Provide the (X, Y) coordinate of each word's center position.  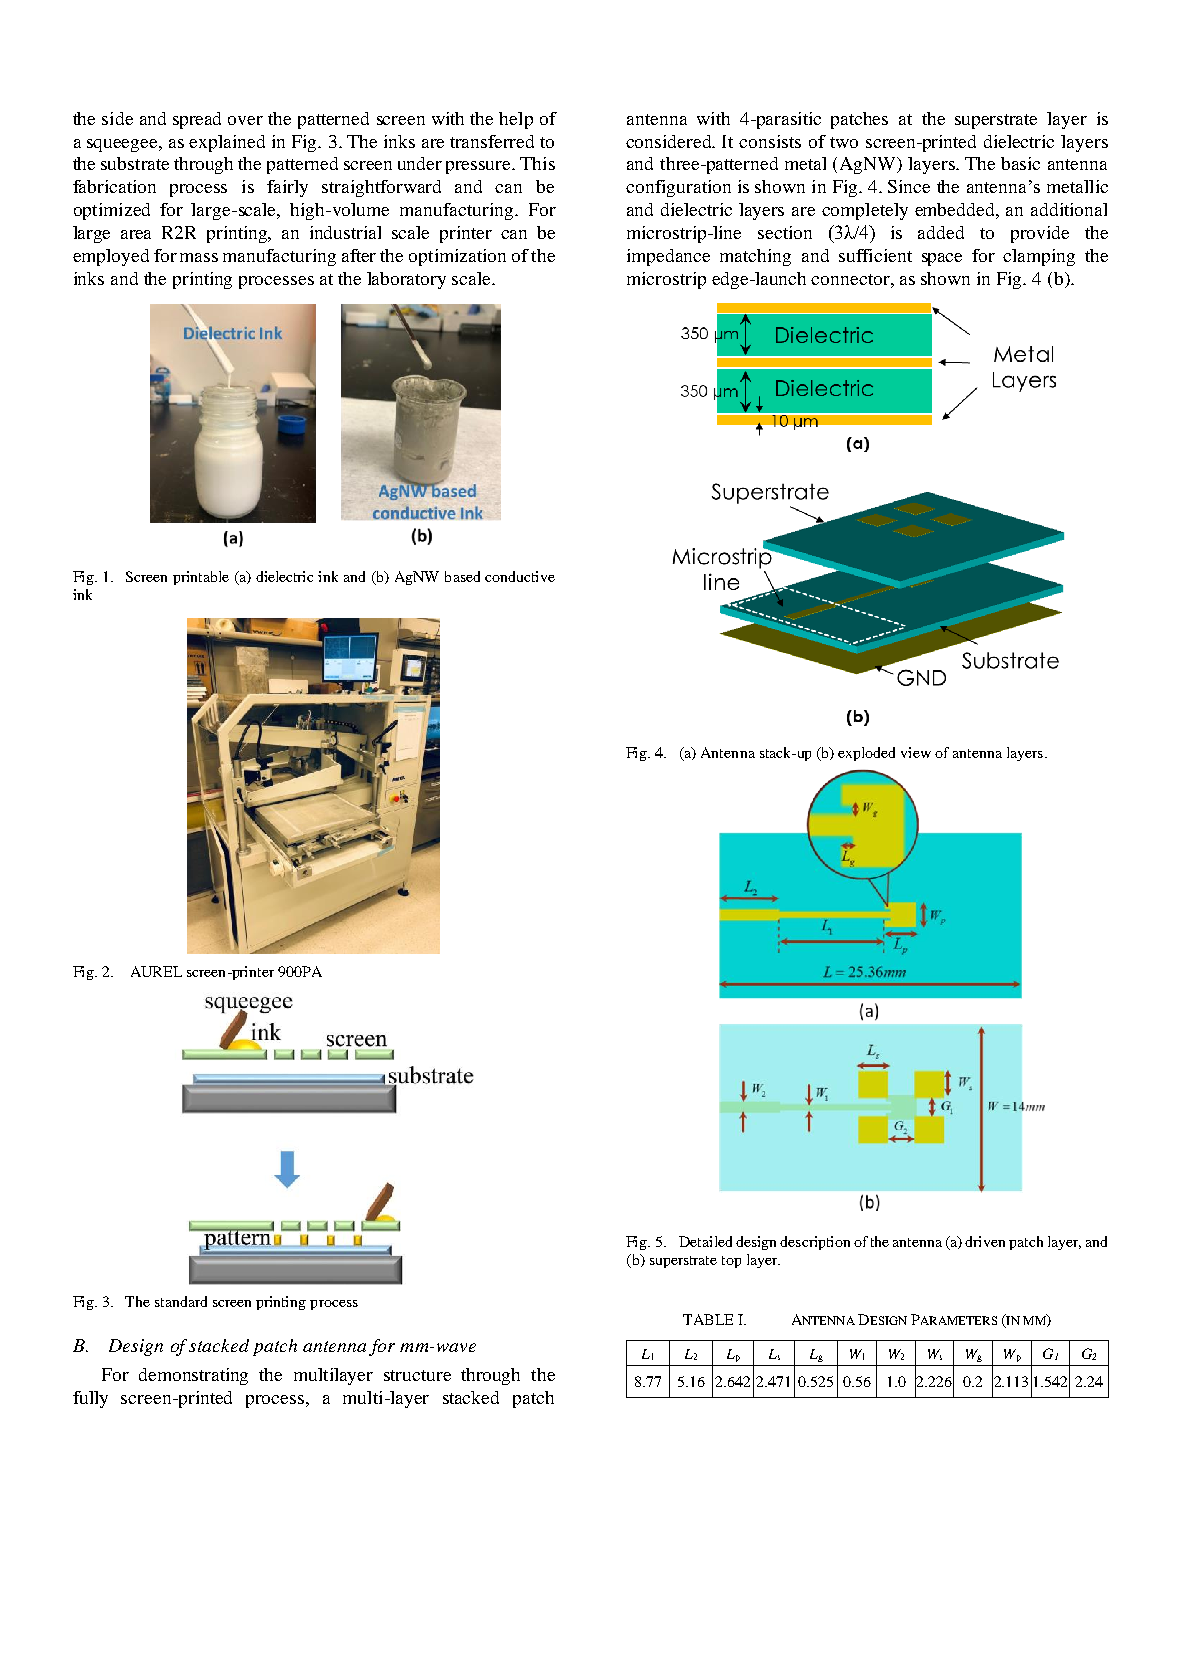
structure (417, 1375)
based (462, 576)
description (815, 1243)
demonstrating (193, 1376)
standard (181, 1301)
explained (227, 143)
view (916, 752)
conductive (520, 576)
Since (909, 186)
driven (985, 1241)
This (537, 163)
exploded (866, 754)
